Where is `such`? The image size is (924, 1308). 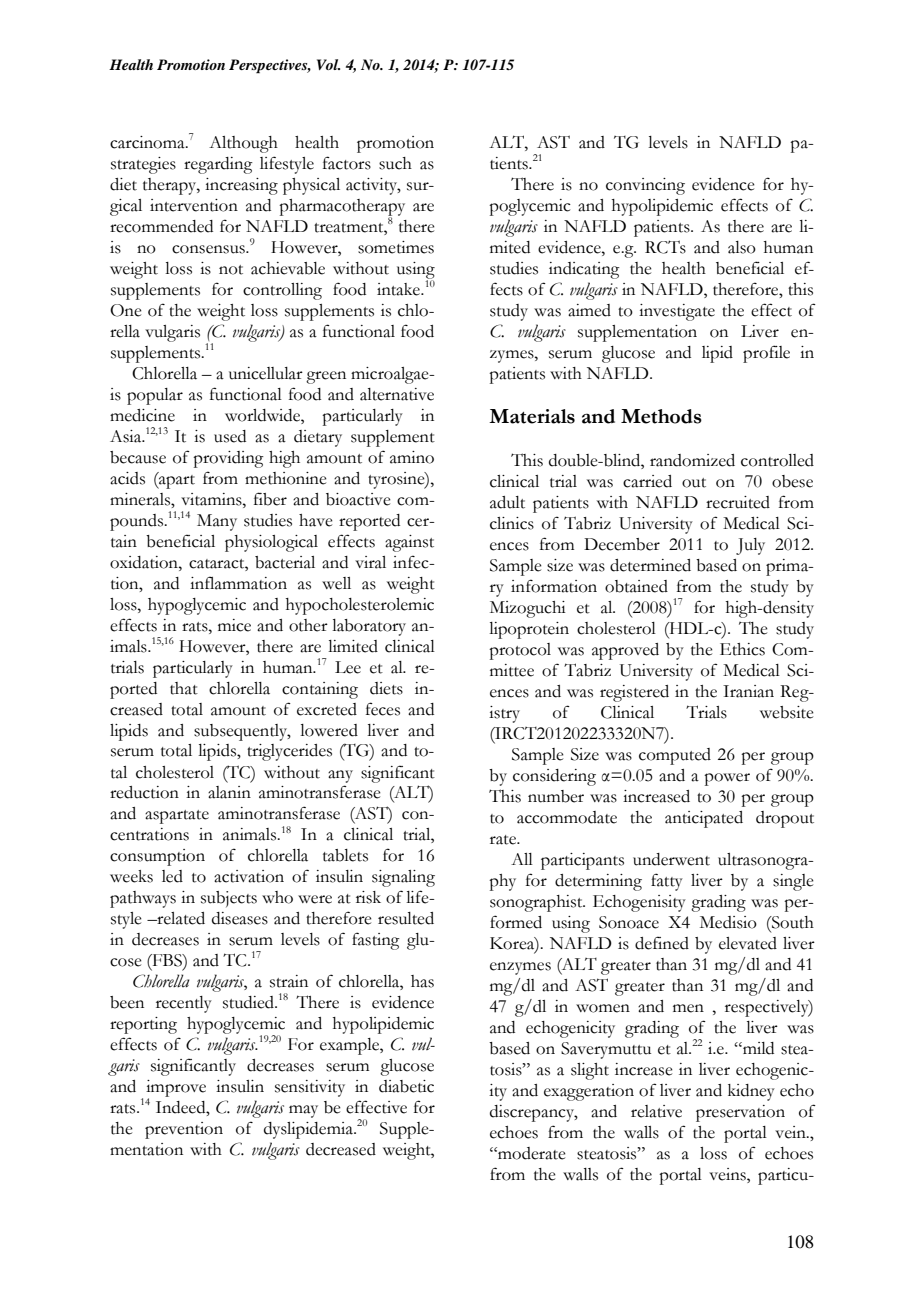 such is located at coordinates (395, 163).
